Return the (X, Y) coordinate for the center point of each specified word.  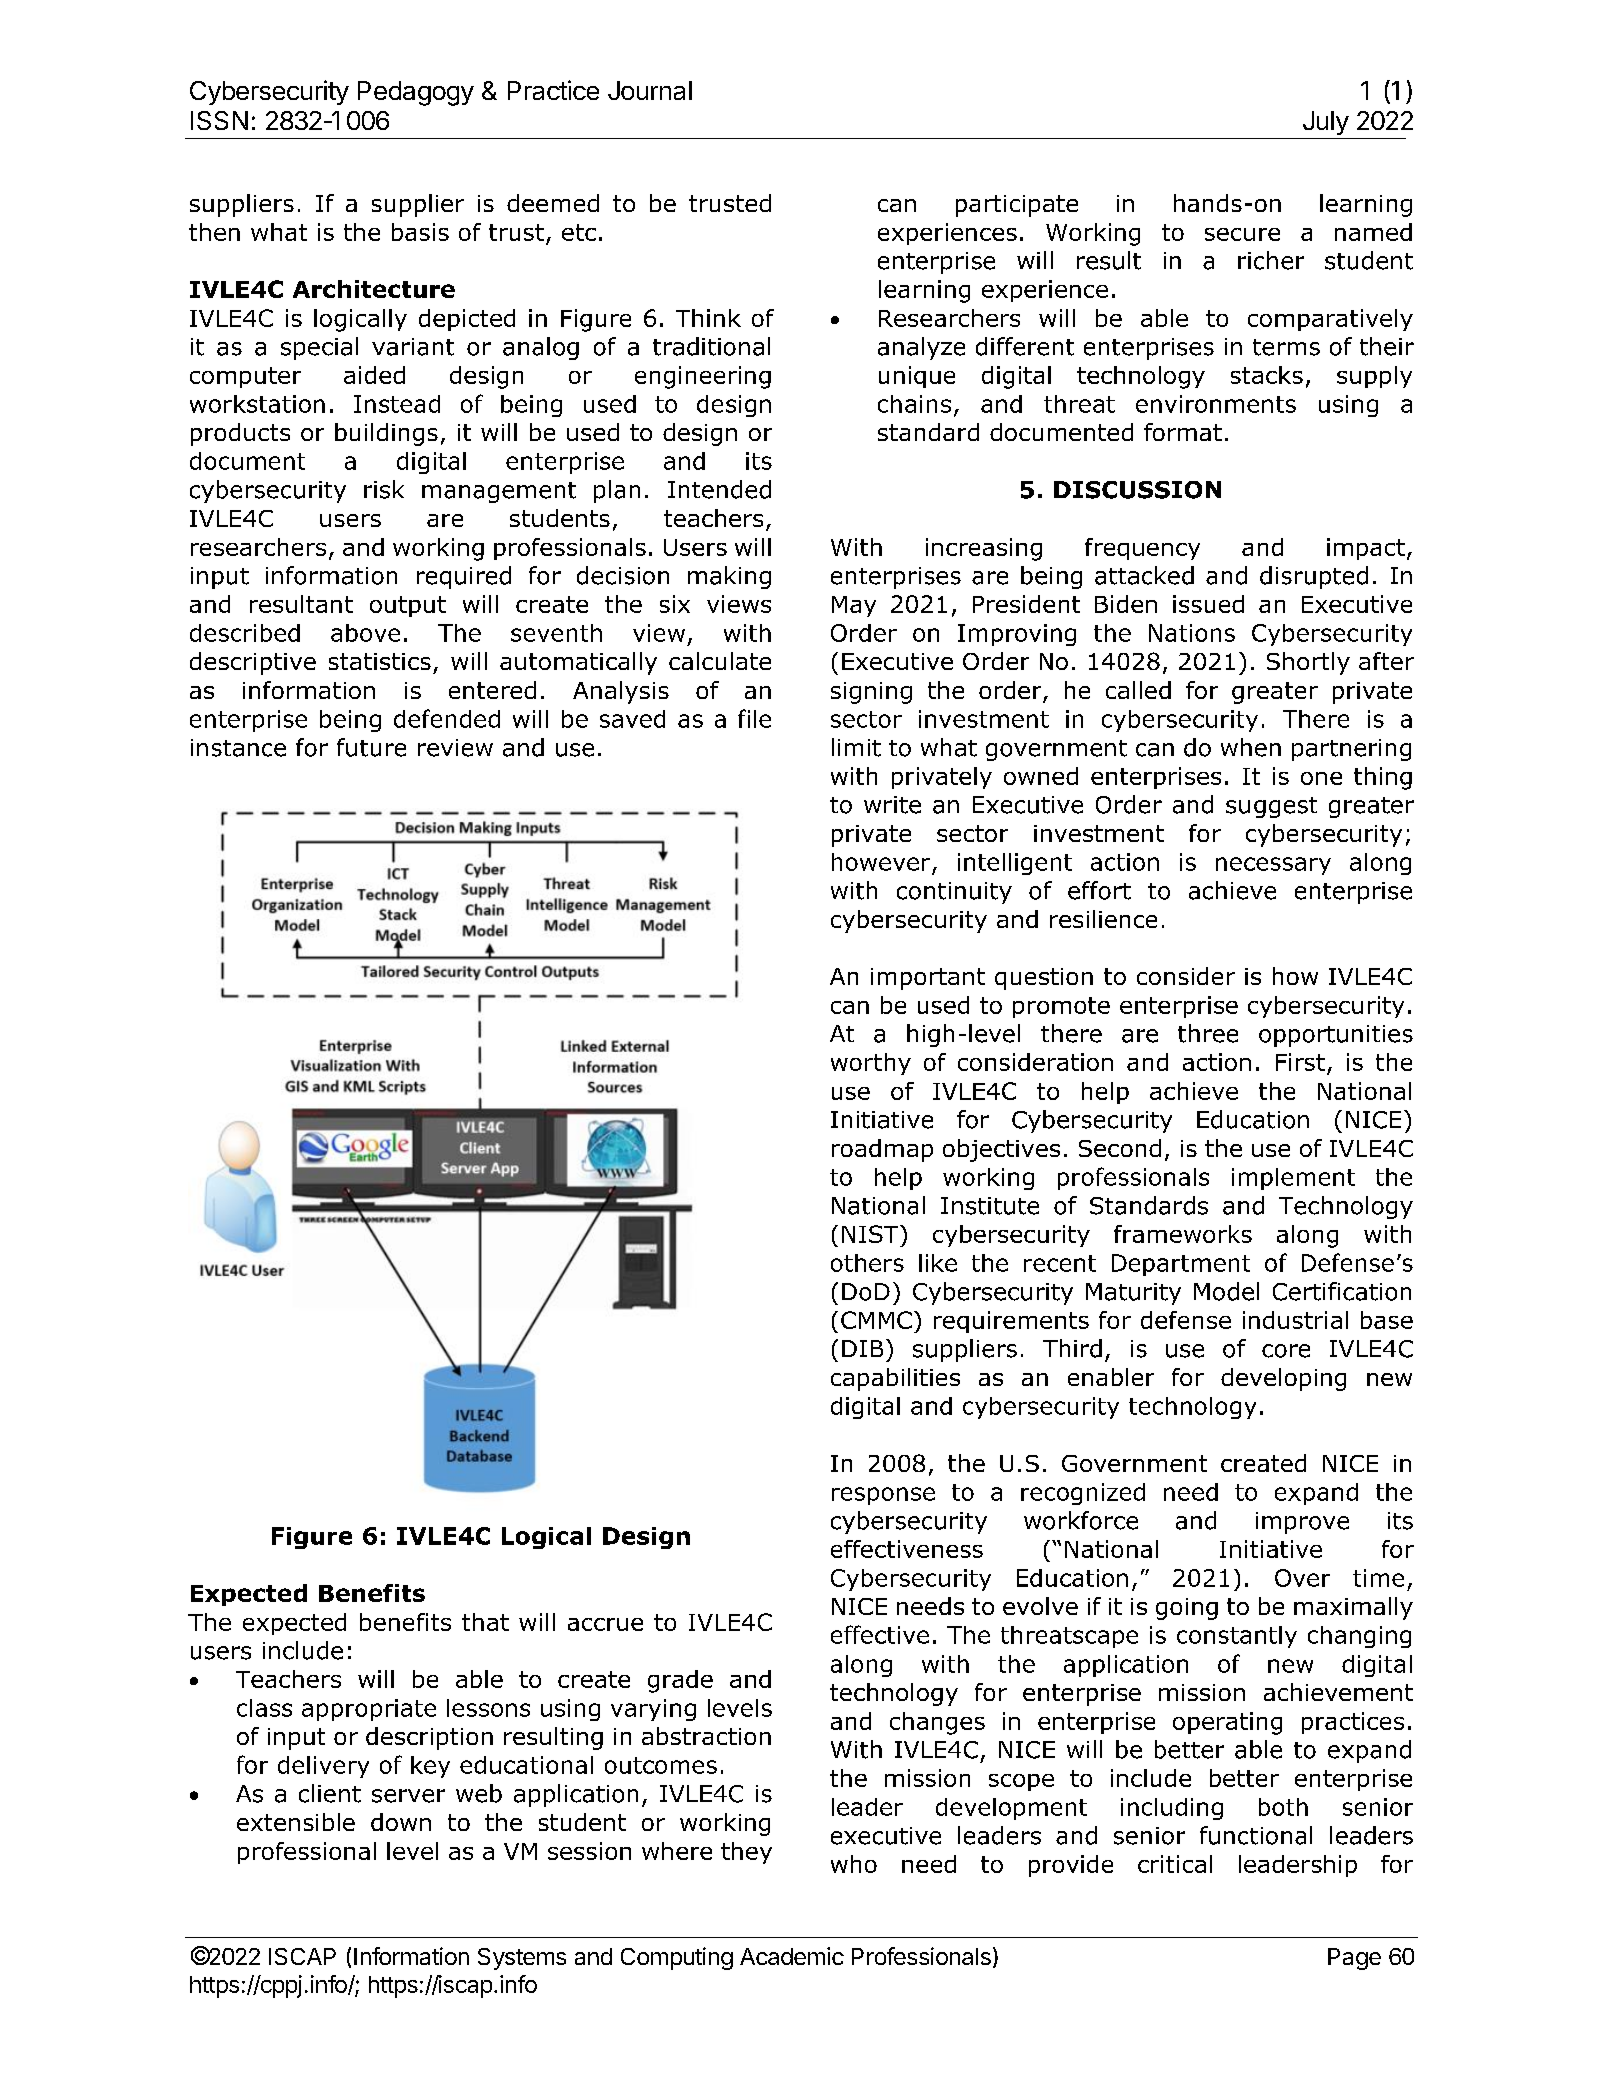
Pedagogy (416, 93)
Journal (650, 90)
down (401, 1822)
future (371, 747)
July (1326, 123)
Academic (792, 1956)
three (1208, 1033)
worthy (871, 1064)
